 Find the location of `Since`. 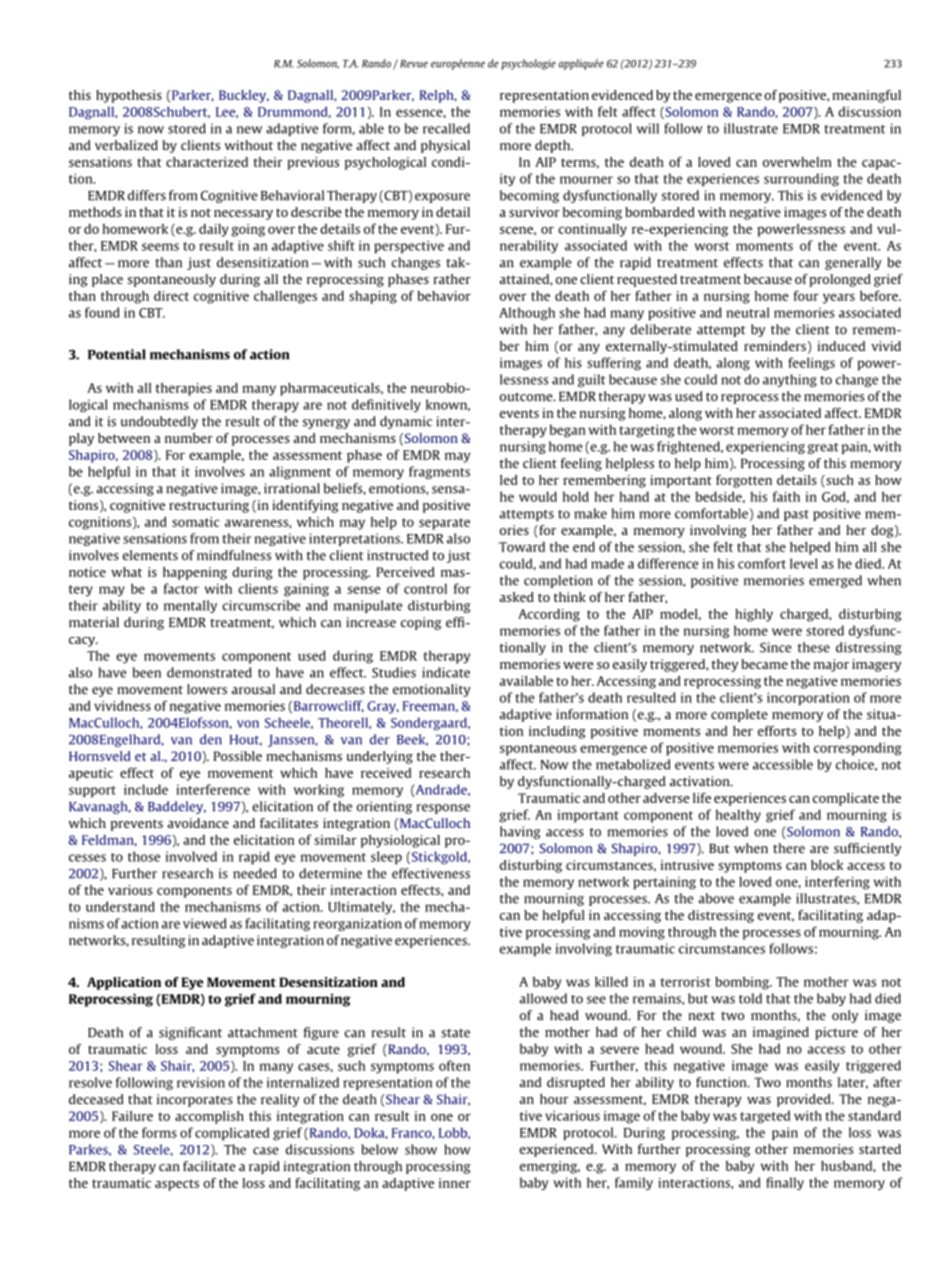

Since is located at coordinates (775, 647).
